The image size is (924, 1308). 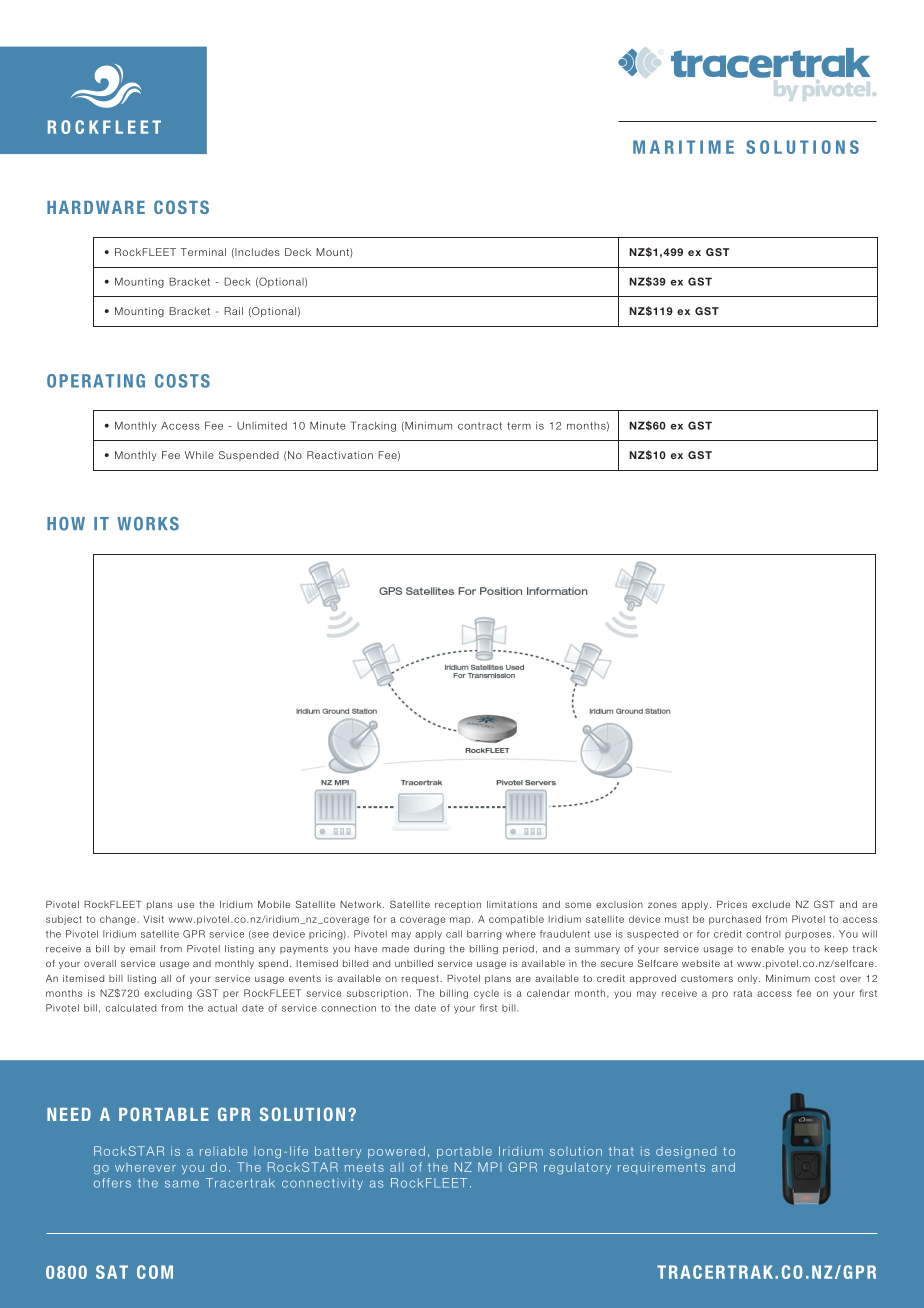 I want to click on Minute, so click(x=328, y=425).
